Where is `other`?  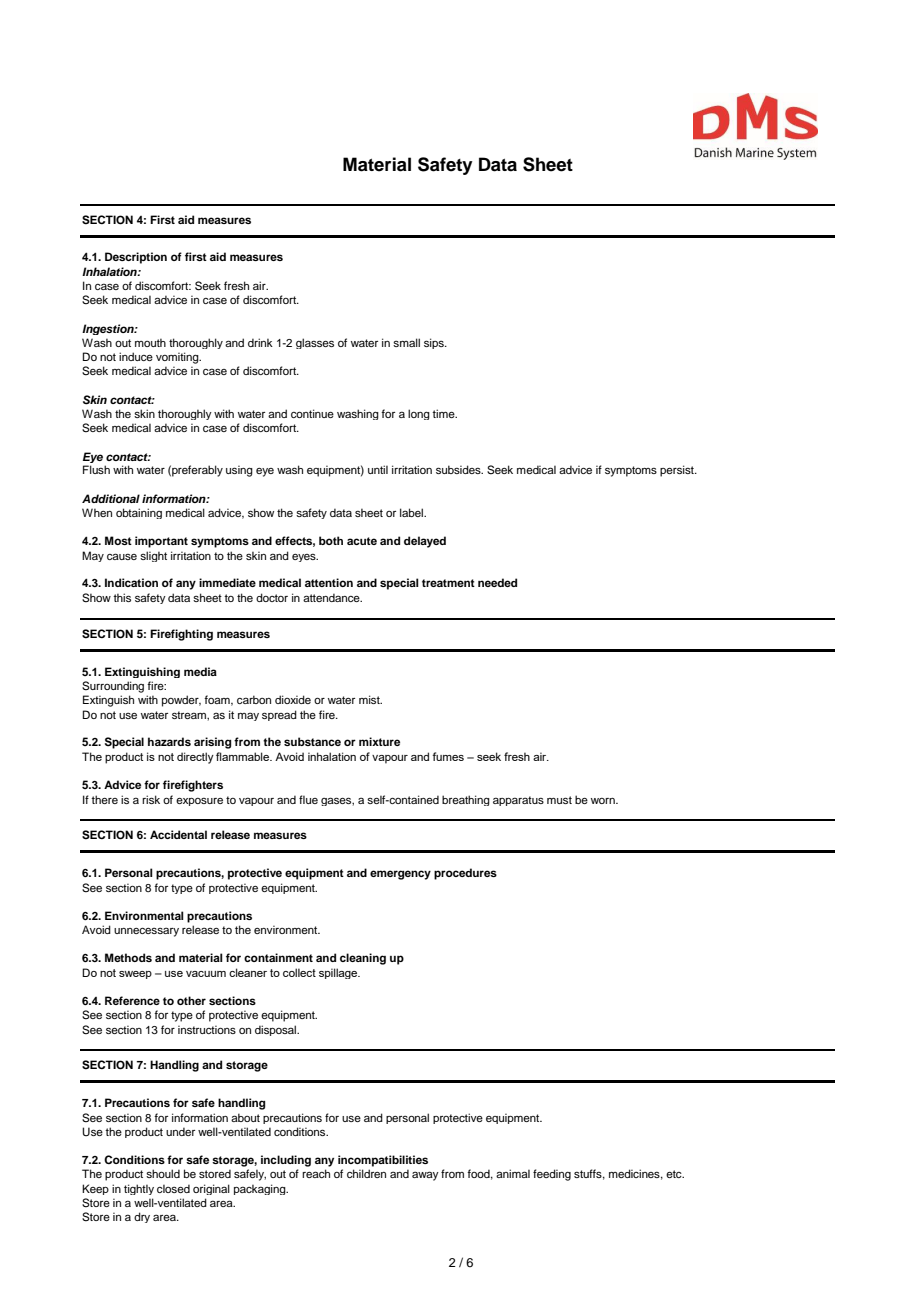 other is located at coordinates (191, 1000).
